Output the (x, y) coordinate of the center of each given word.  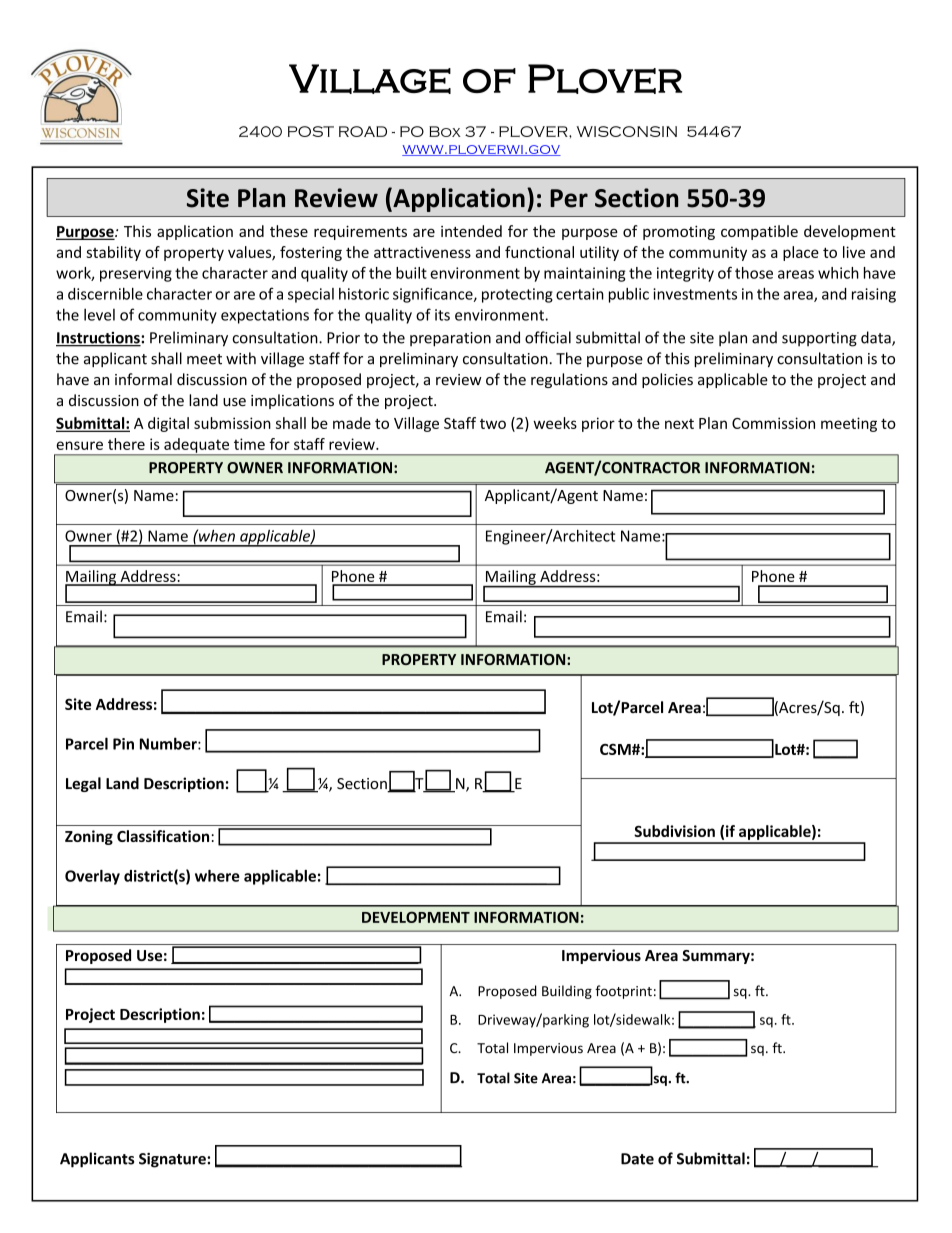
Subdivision (674, 831)
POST (311, 131)
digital (168, 424)
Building (567, 992)
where (217, 876)
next (679, 424)
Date (637, 1159)
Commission (773, 423)
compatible (759, 232)
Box (445, 131)
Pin (123, 744)
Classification (163, 836)
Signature (173, 1160)
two (493, 424)
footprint (623, 992)
